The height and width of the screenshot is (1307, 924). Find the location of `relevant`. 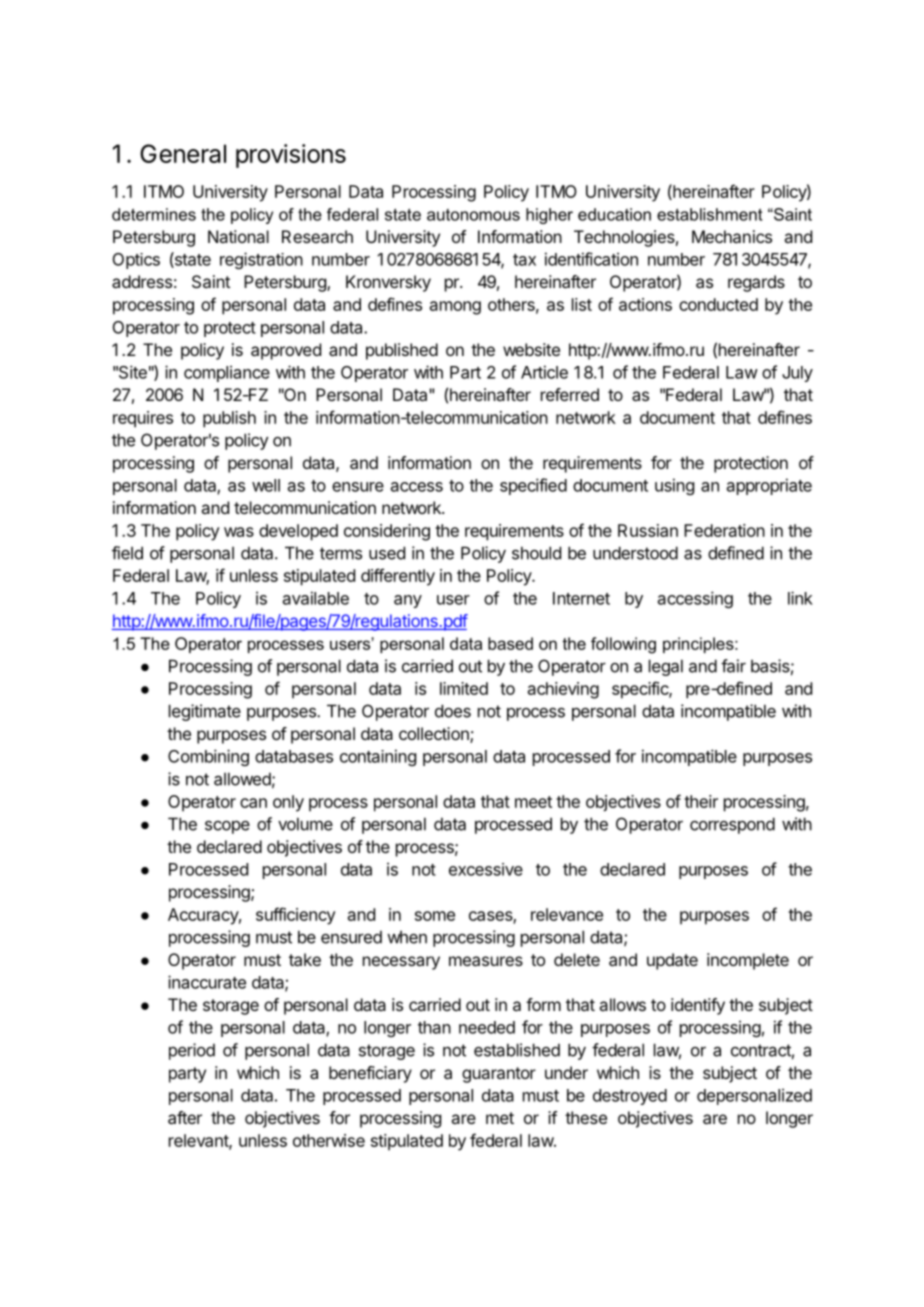

relevant is located at coordinates (199, 1141).
